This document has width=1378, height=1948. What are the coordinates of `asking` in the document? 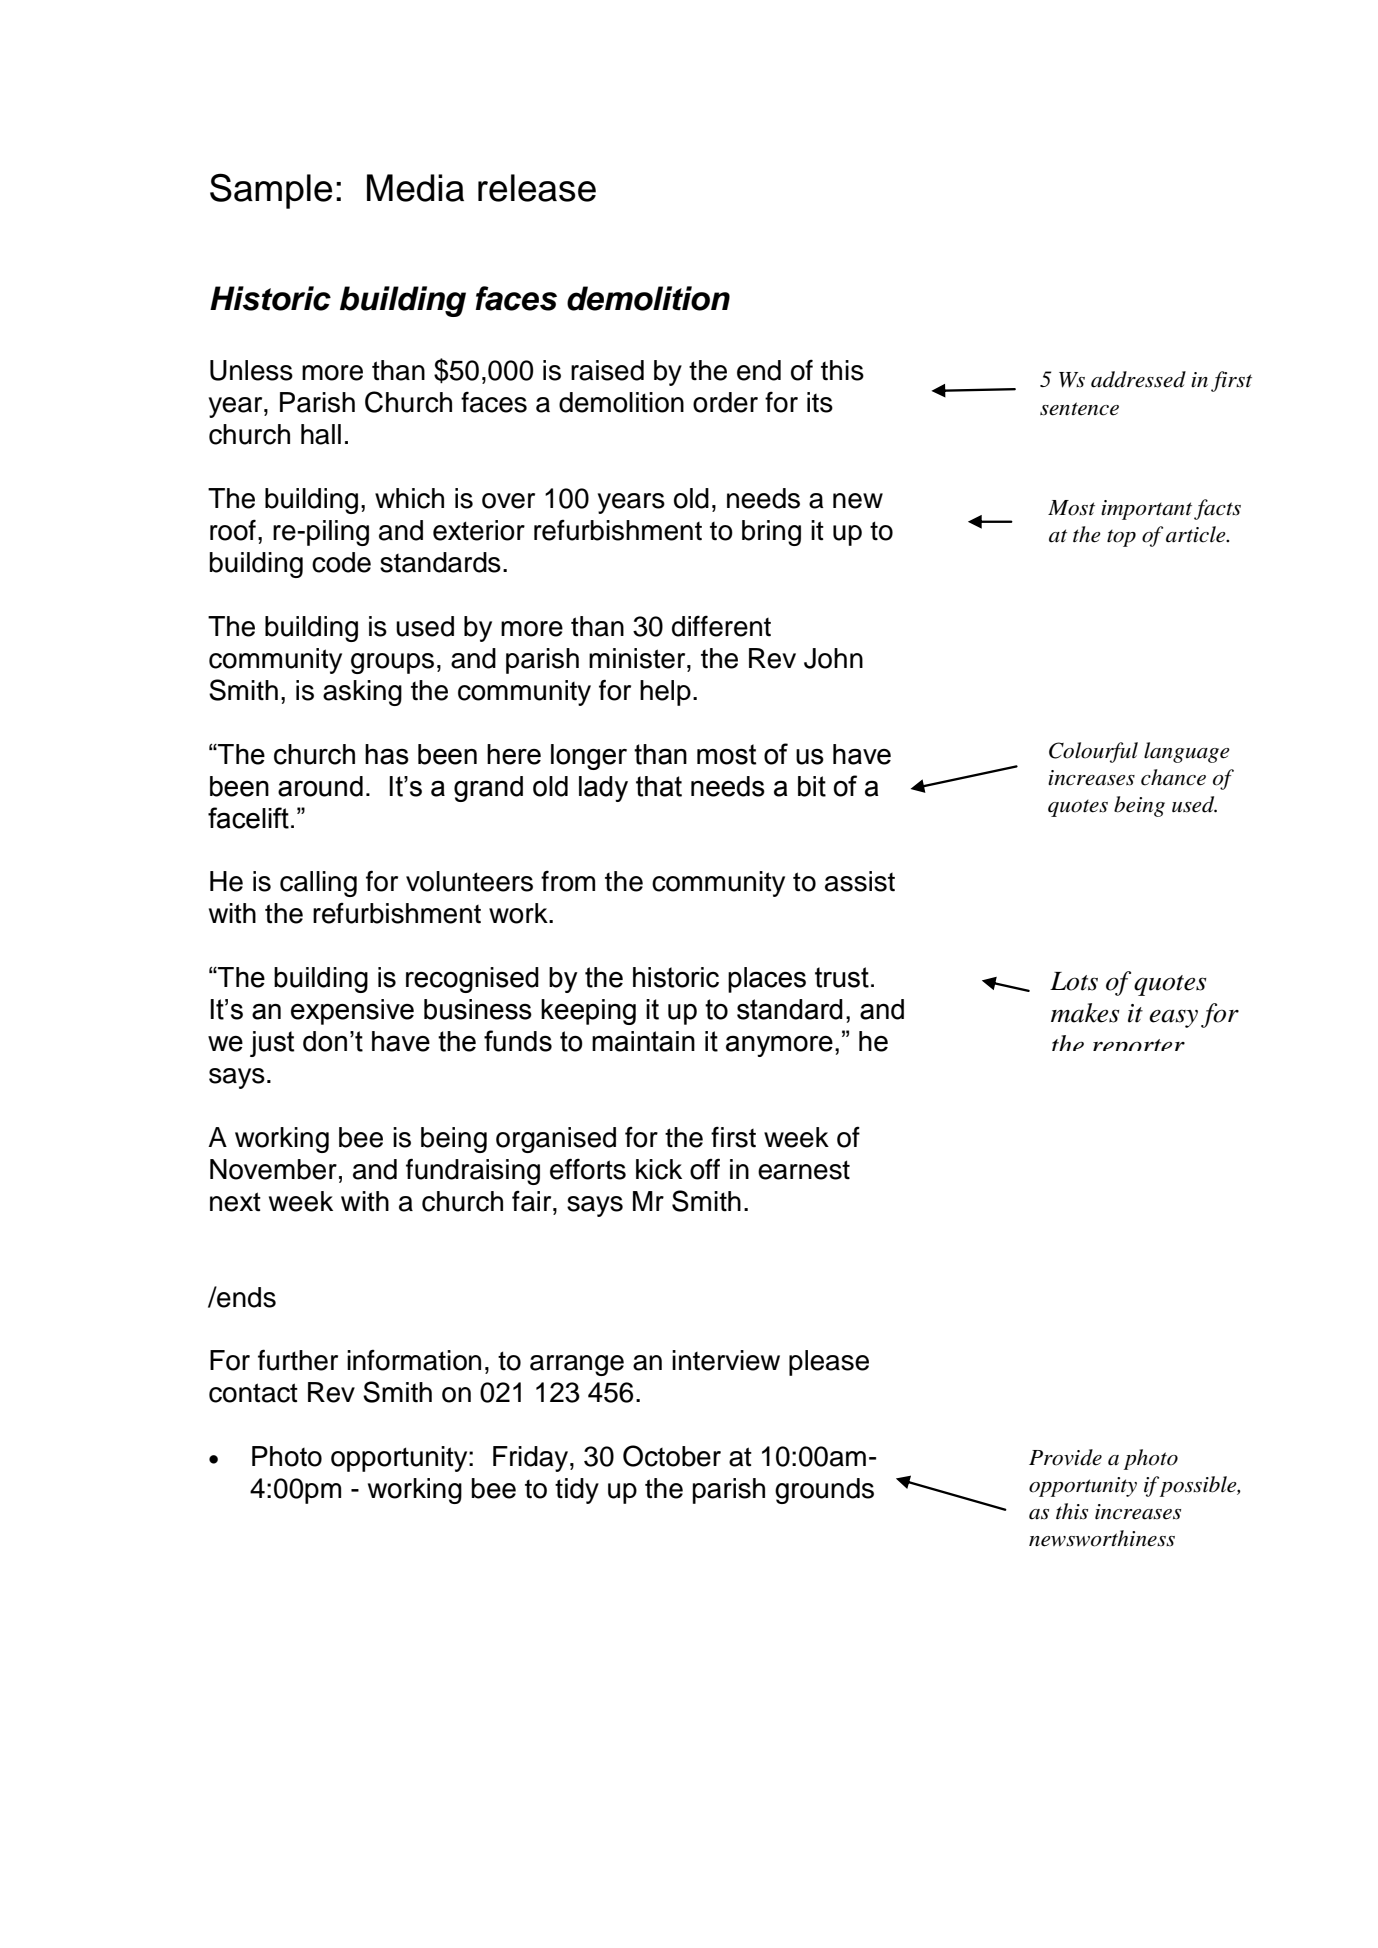 It's located at (362, 693).
